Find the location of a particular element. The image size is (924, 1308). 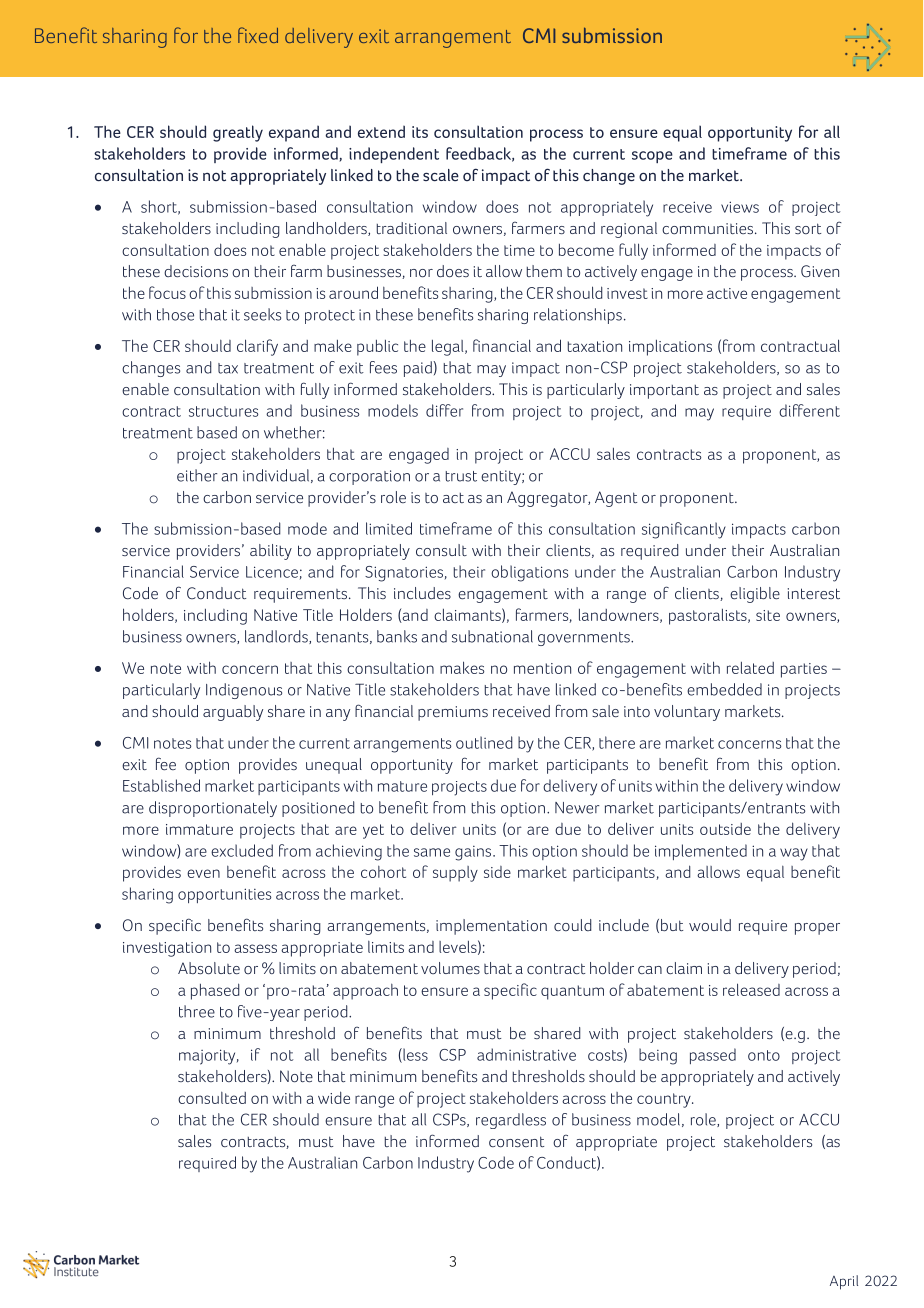

excluded is located at coordinates (242, 850).
